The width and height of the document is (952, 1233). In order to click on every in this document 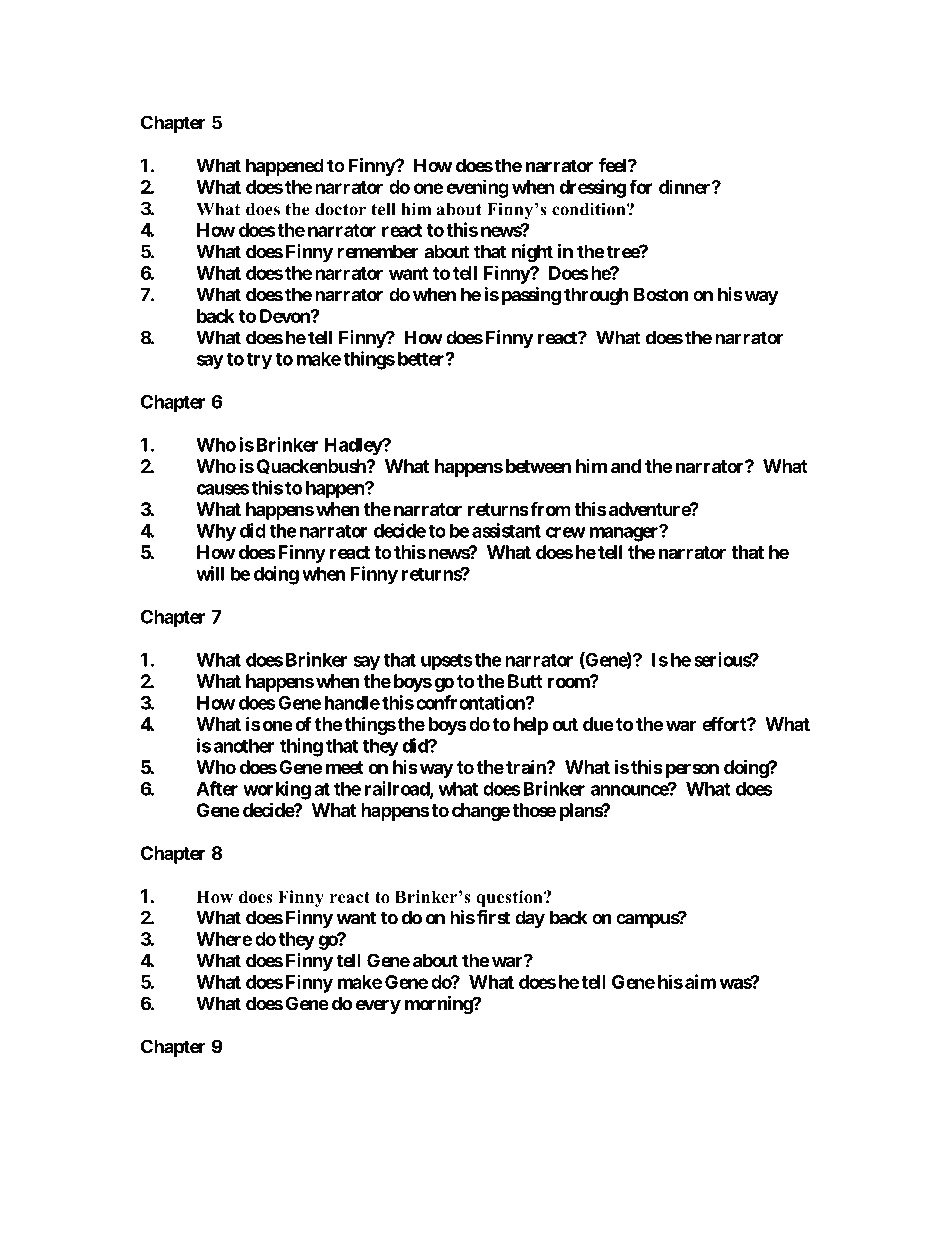, I will do `click(378, 1007)`.
